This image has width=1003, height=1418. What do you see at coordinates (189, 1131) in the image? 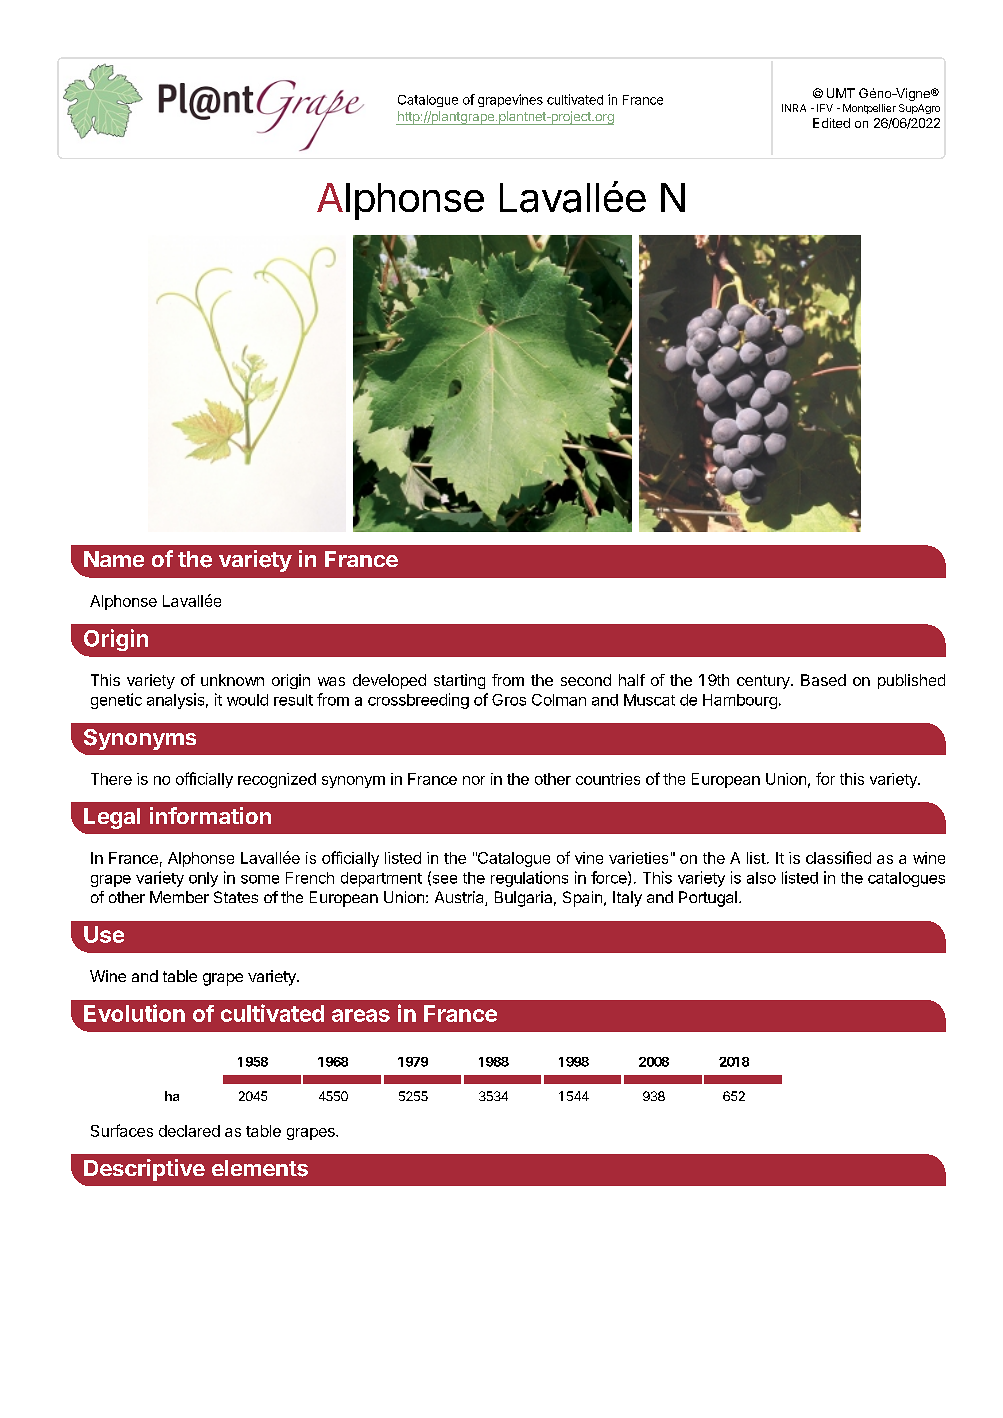
I see `declared` at bounding box center [189, 1131].
